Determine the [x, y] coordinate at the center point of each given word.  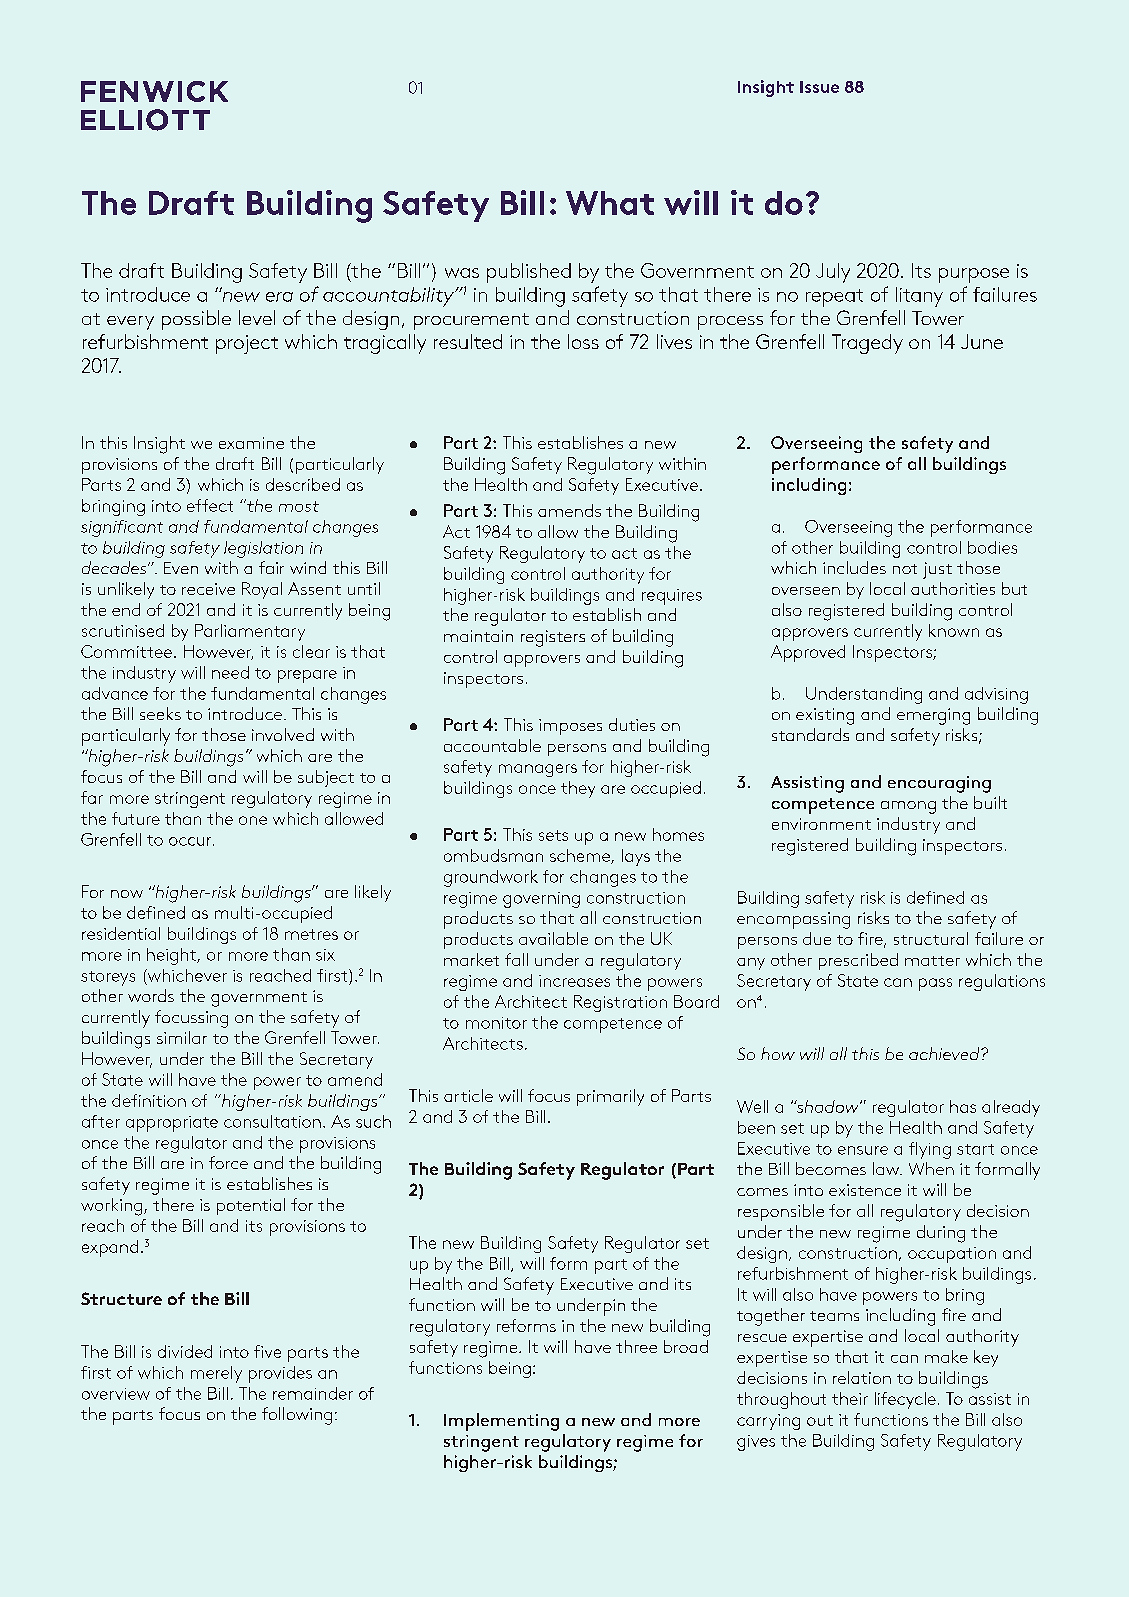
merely [216, 1374]
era [279, 297]
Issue [819, 87]
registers [553, 638]
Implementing [501, 1422]
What [610, 203]
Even [181, 568]
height [172, 956]
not [905, 569]
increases [574, 981]
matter [932, 961]
